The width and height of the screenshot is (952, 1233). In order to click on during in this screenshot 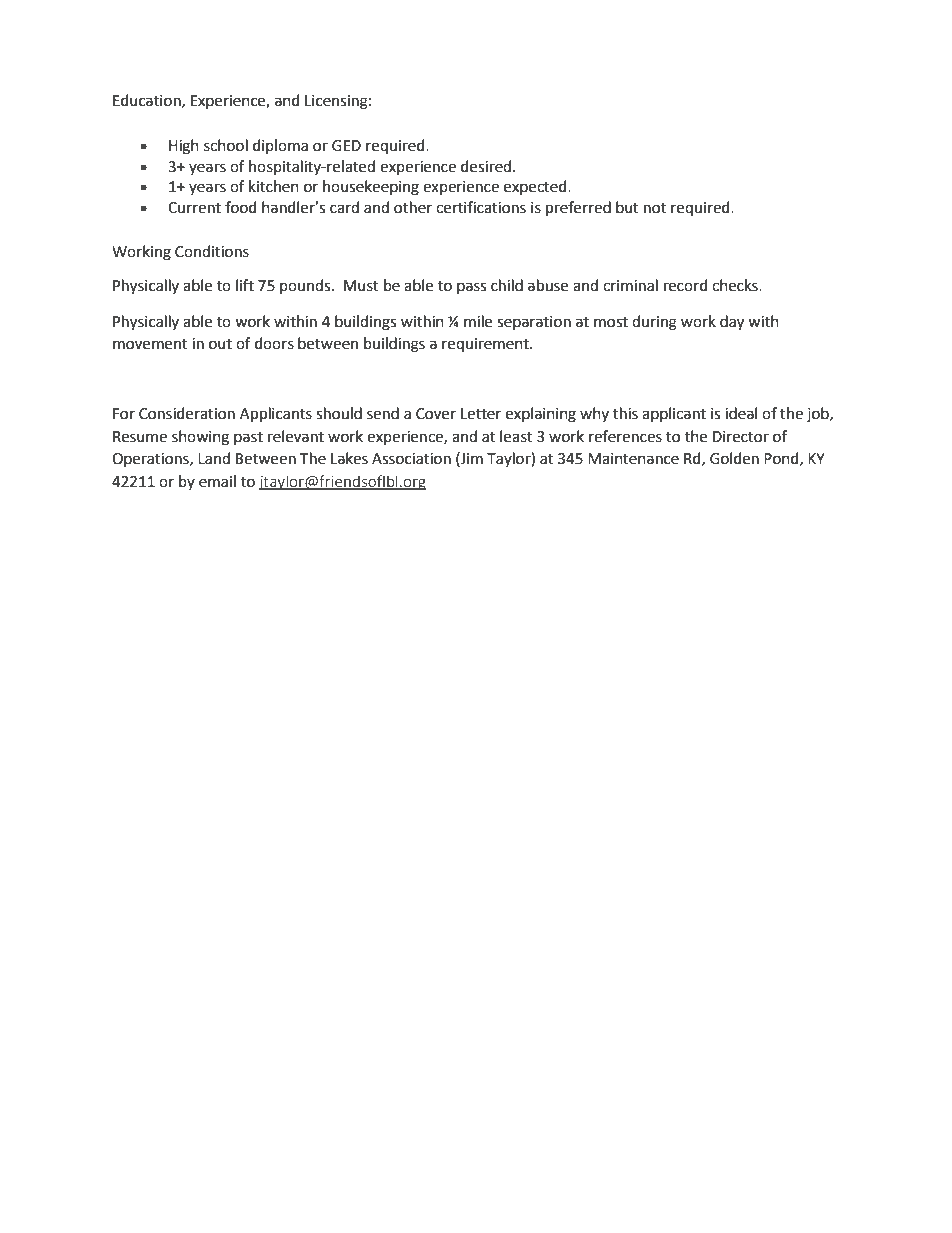, I will do `click(654, 323)`.
